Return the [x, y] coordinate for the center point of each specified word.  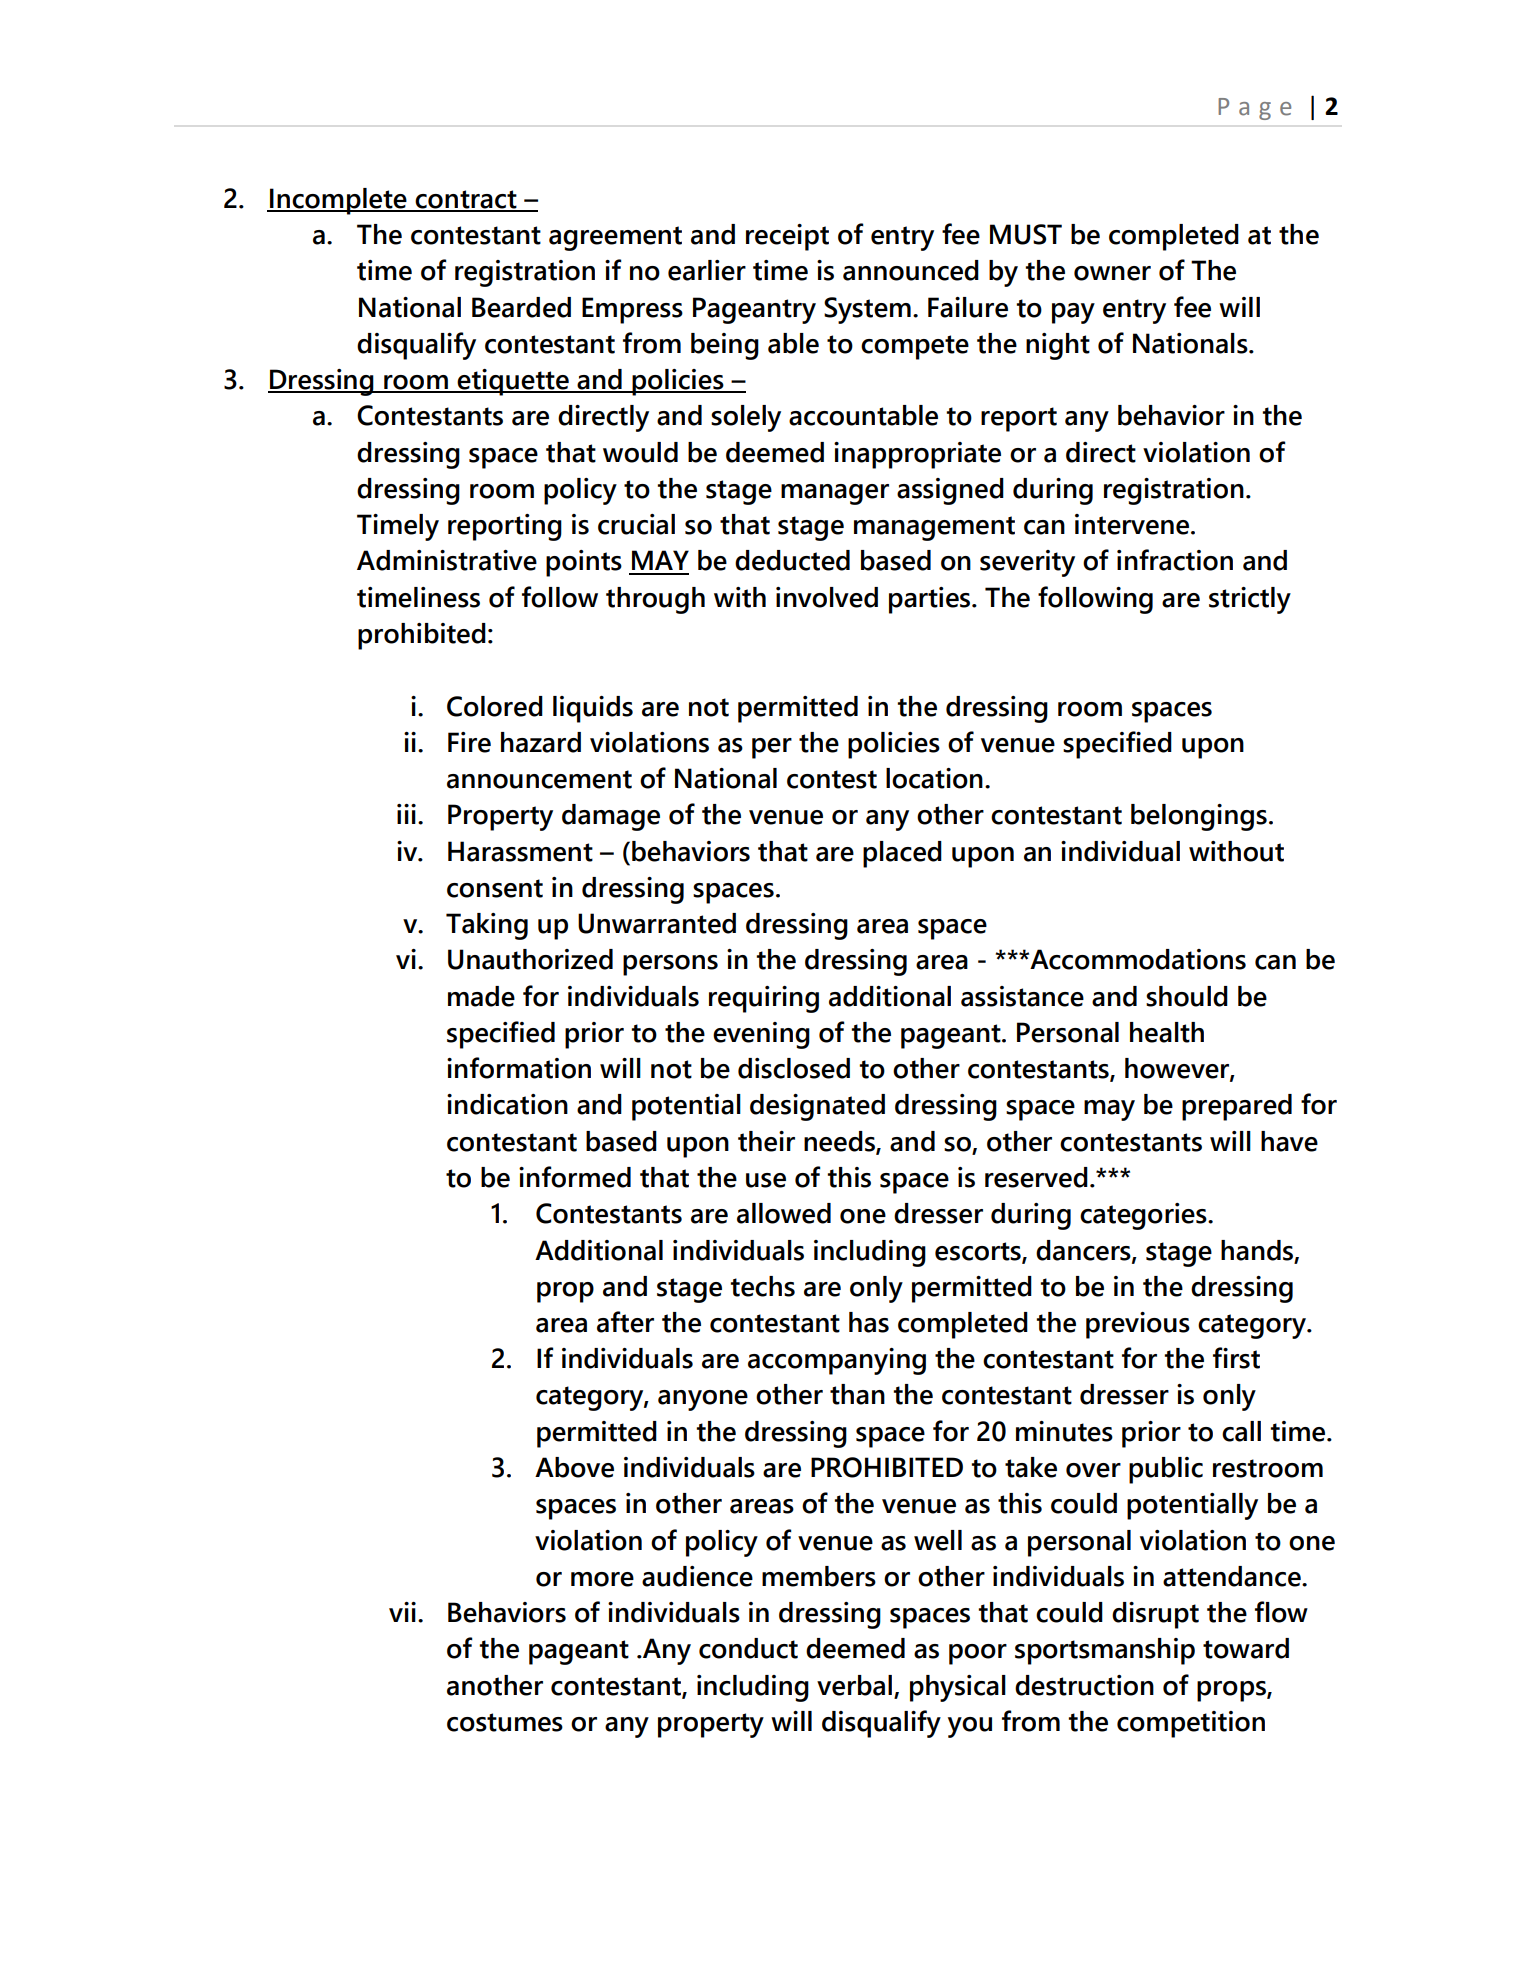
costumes [505, 1722]
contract [466, 200]
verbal [854, 1685]
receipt [787, 237]
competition [1191, 1724]
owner [1112, 273]
